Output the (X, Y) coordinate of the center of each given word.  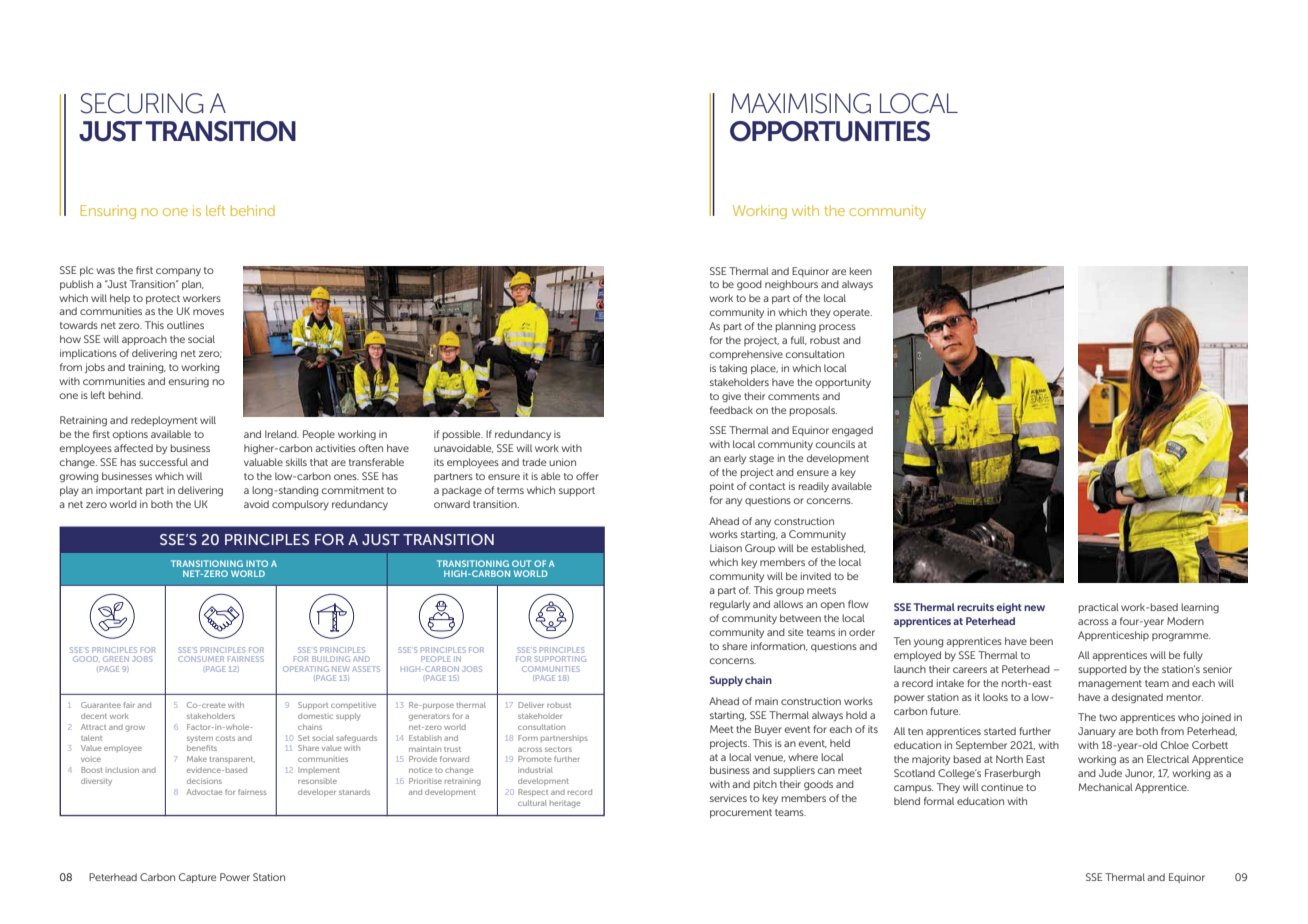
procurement (741, 813)
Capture (197, 878)
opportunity (843, 383)
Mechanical (1106, 787)
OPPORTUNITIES (830, 131)
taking (733, 369)
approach (144, 340)
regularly (730, 605)
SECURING (142, 103)
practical (1099, 608)
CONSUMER (201, 659)
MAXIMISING (801, 103)
